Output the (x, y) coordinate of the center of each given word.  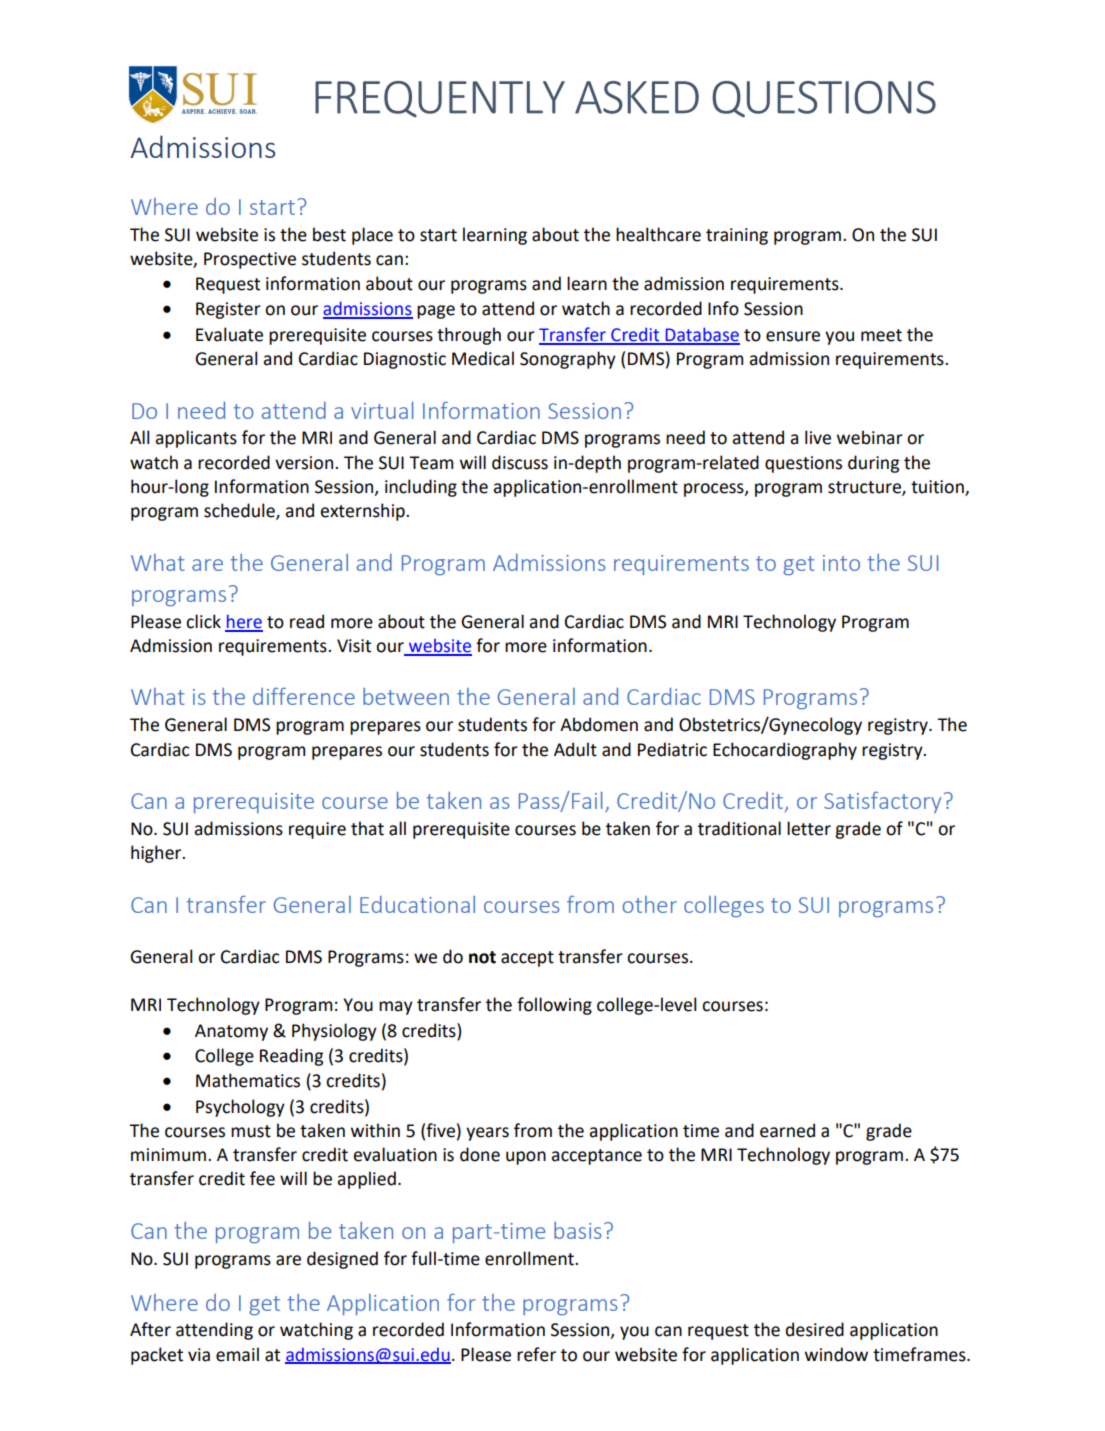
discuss (520, 462)
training (737, 236)
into (841, 563)
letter (809, 828)
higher (157, 854)
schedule (240, 511)
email (237, 1354)
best (329, 234)
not (482, 957)
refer (536, 1354)
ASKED (637, 97)
